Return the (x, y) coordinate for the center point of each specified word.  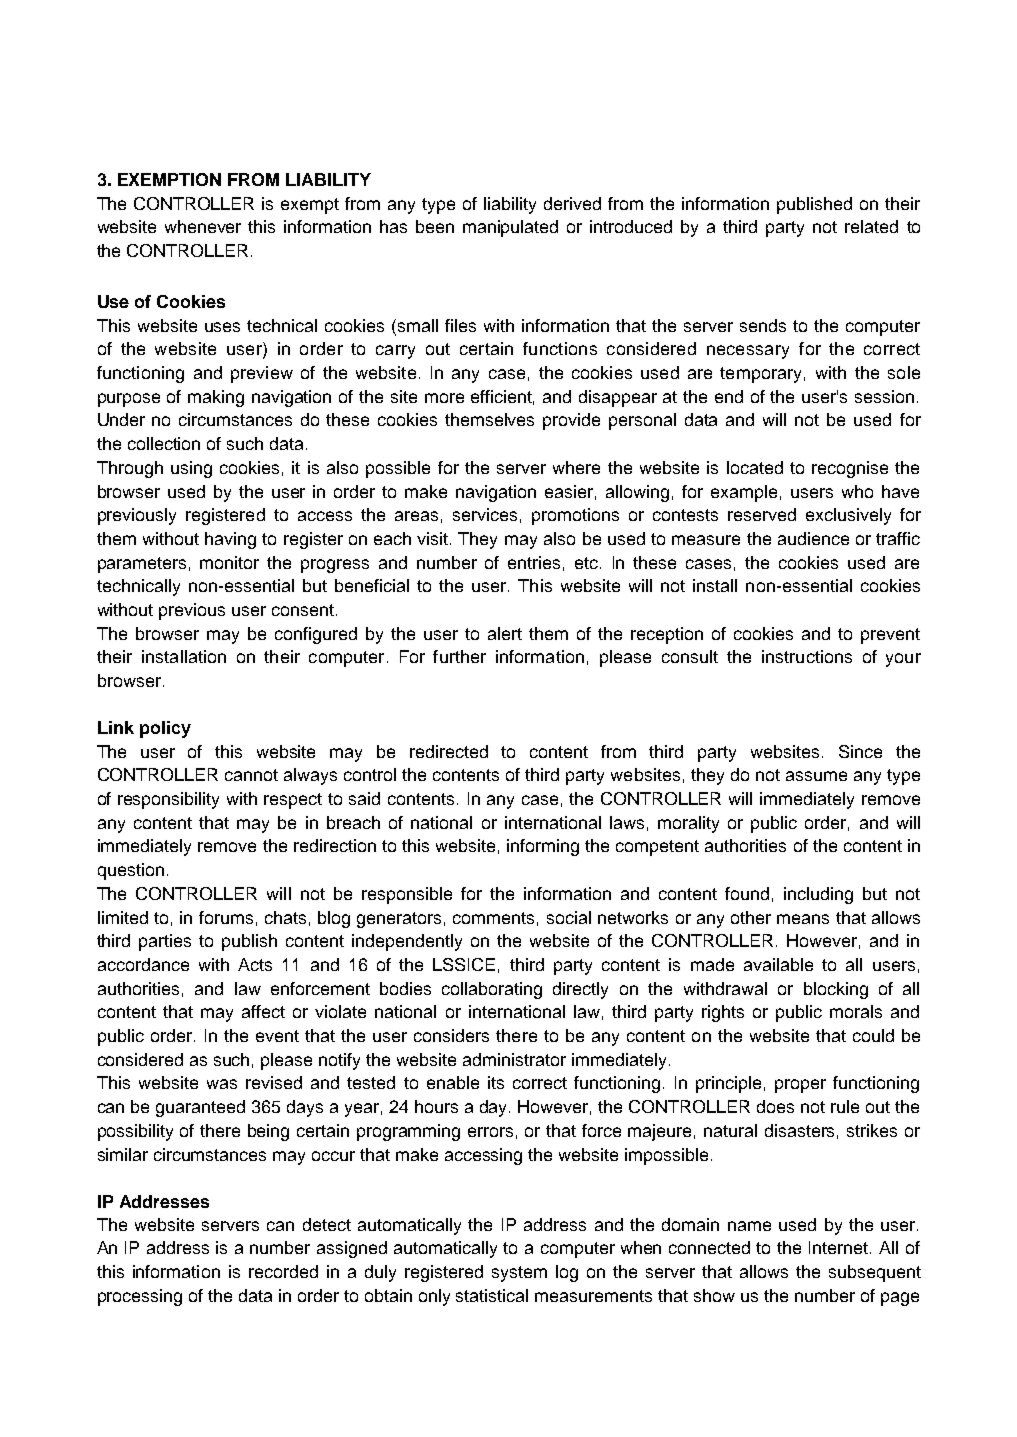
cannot (251, 775)
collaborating (492, 990)
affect (263, 1011)
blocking (836, 990)
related (871, 226)
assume (816, 776)
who (857, 491)
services (485, 514)
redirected (449, 751)
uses (222, 327)
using (191, 469)
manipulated (510, 228)
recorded (283, 1271)
